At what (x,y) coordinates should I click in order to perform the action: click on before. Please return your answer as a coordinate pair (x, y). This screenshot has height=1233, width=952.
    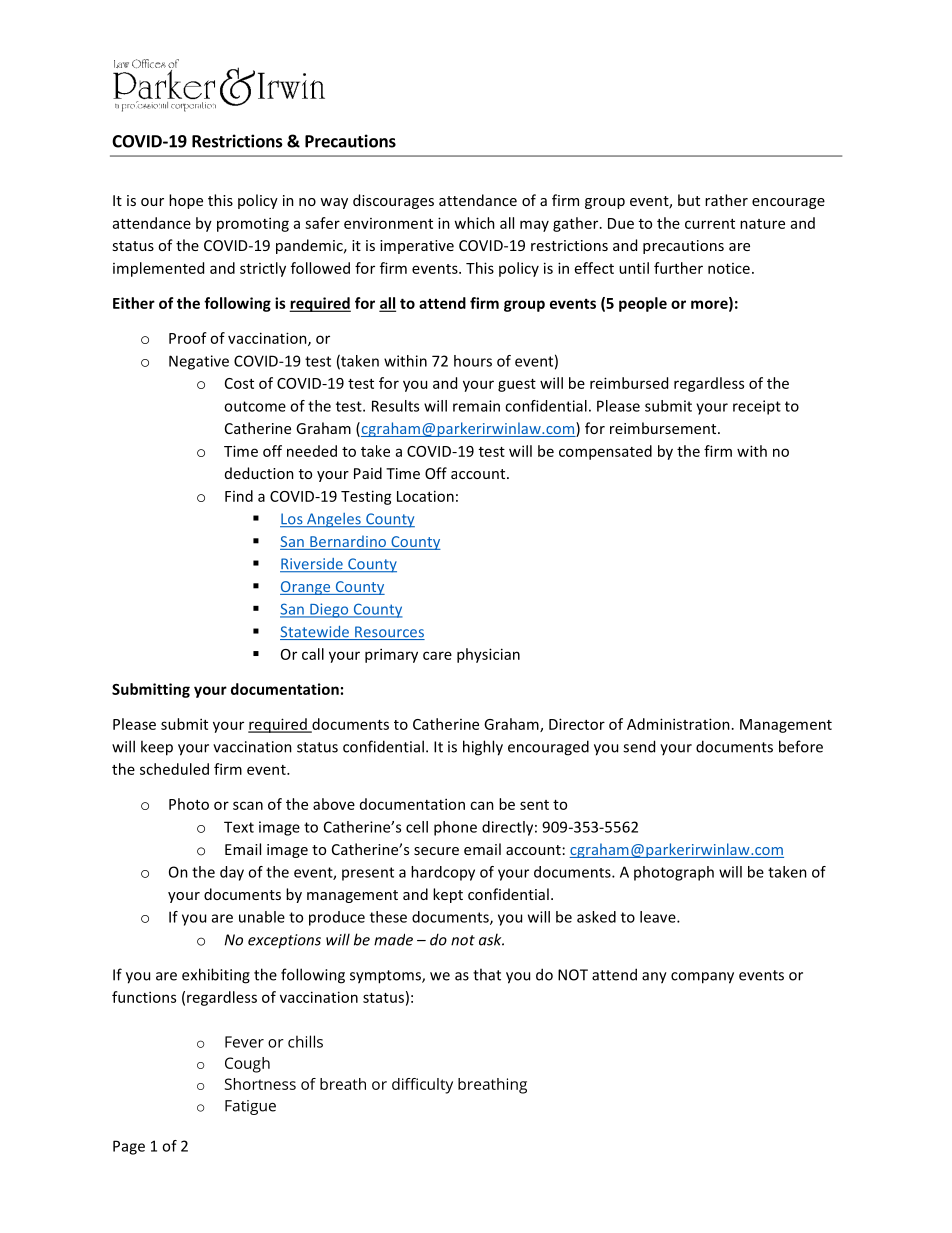
    Looking at the image, I should click on (801, 746).
